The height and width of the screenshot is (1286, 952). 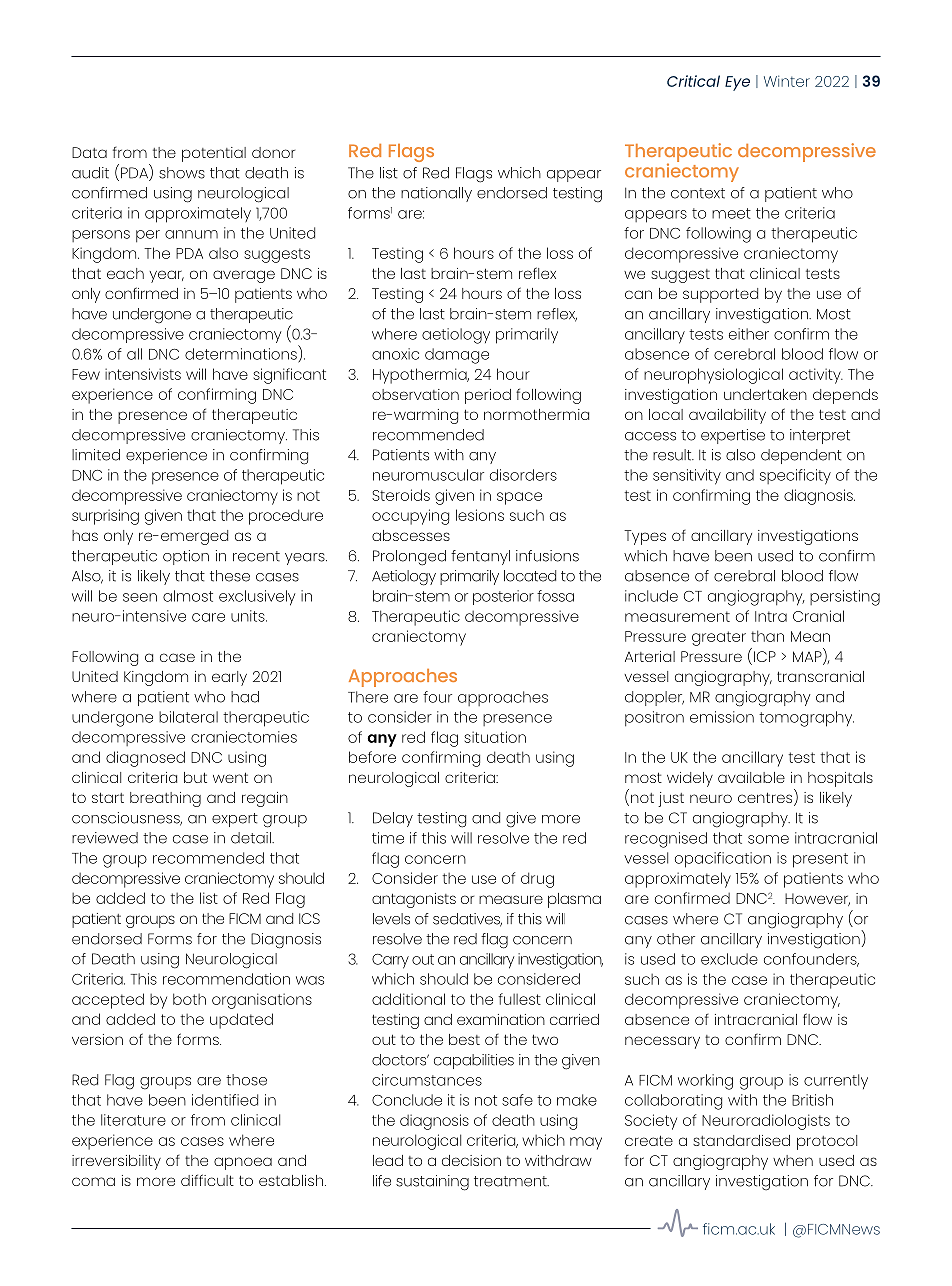 What do you see at coordinates (765, 394) in the screenshot?
I see `undertaken` at bounding box center [765, 394].
